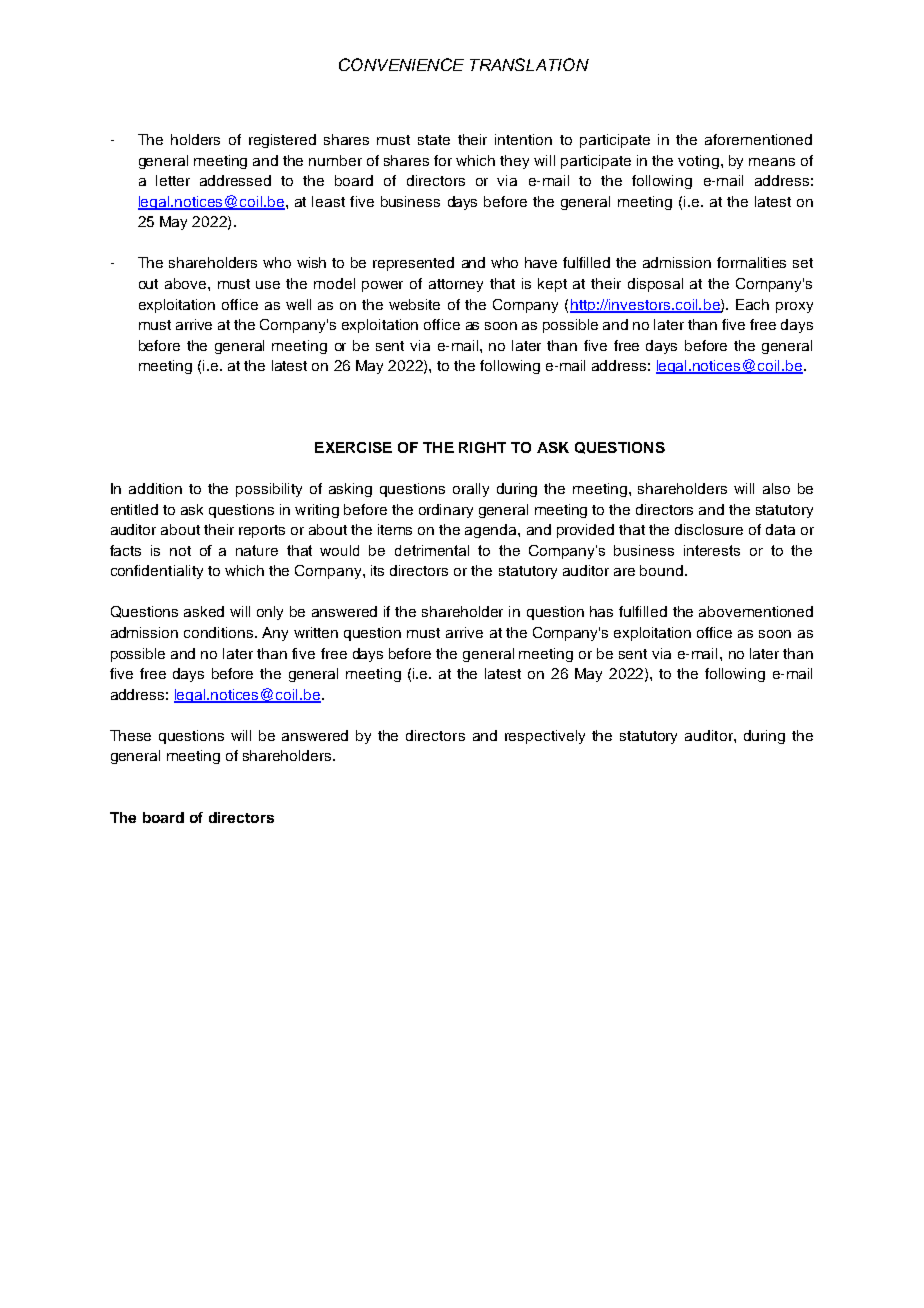 The height and width of the page is (1308, 924). Describe the element at coordinates (751, 262) in the page. I see `formalities` at that location.
